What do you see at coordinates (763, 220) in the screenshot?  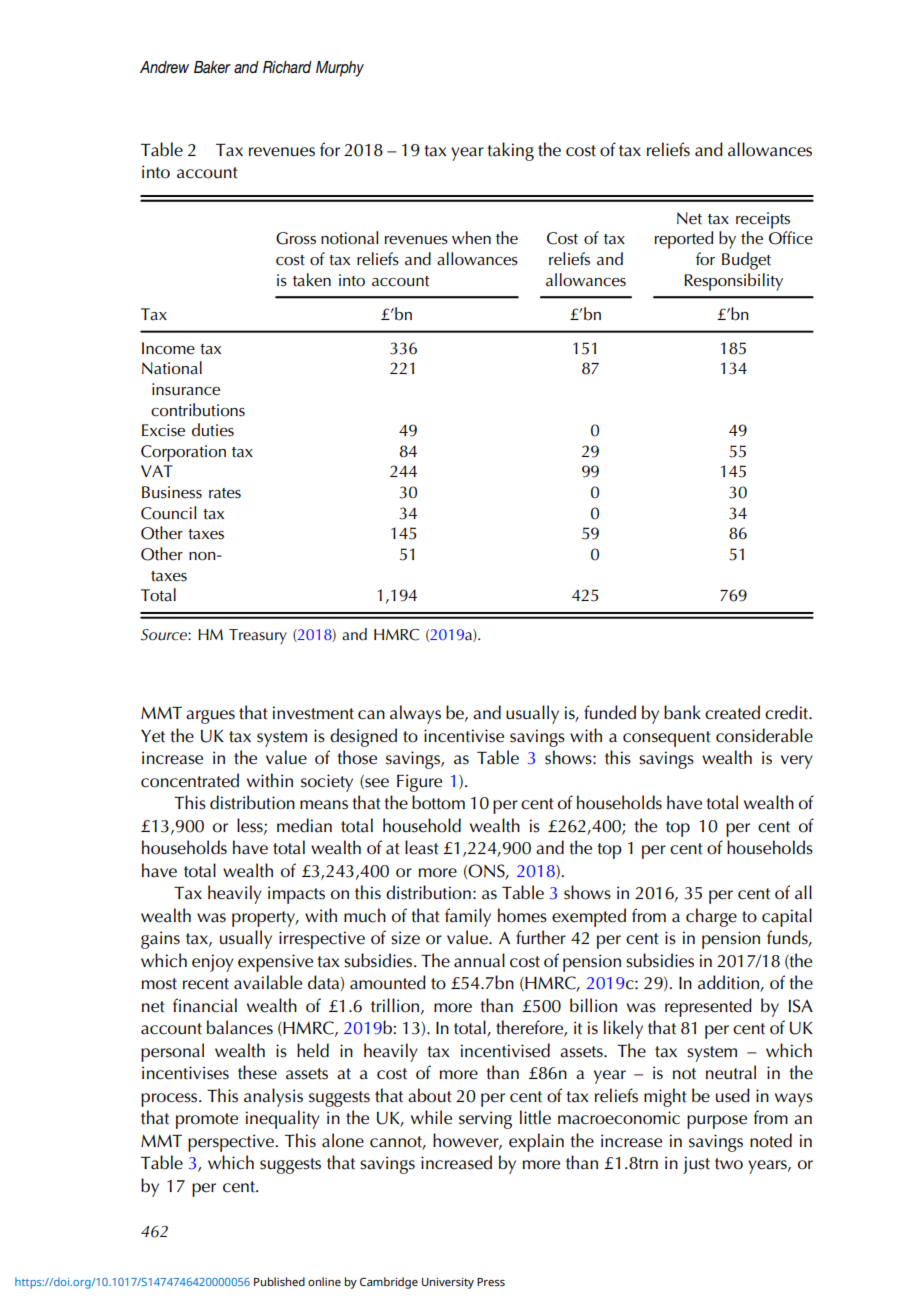 I see `receipts` at bounding box center [763, 220].
